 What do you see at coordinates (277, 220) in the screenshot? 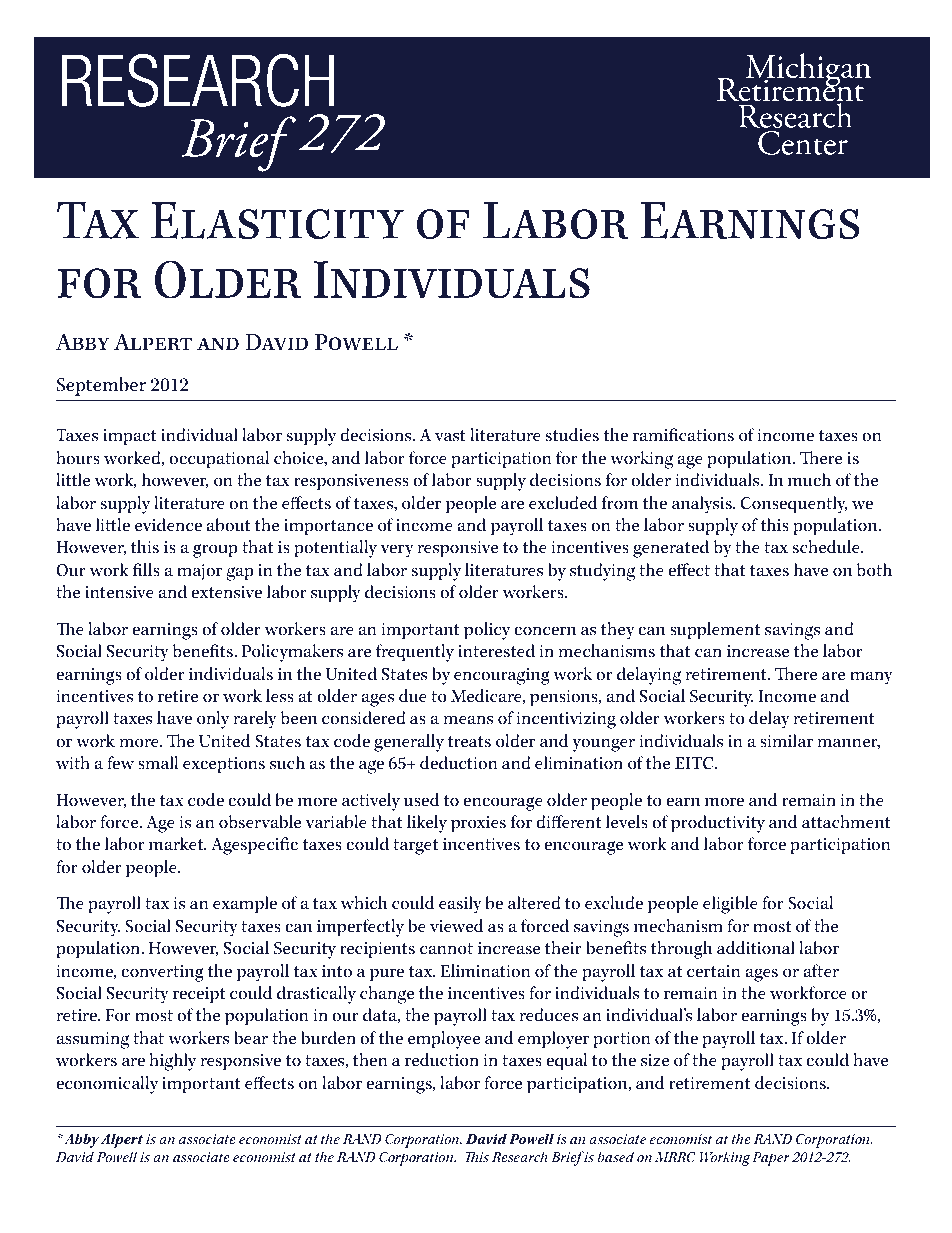
I see `Elasticity` at bounding box center [277, 220].
